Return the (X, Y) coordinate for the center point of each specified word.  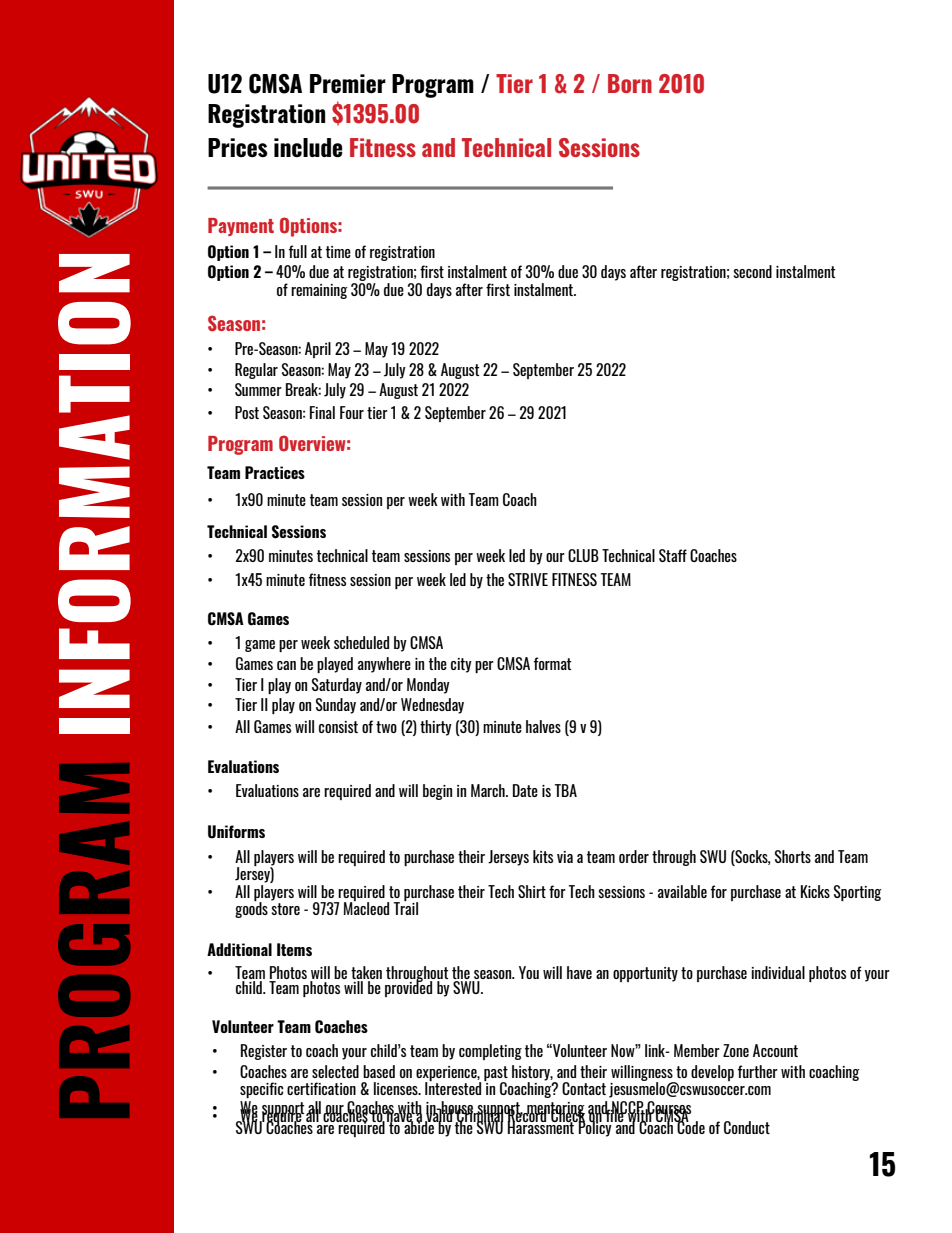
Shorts (793, 856)
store (285, 909)
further (758, 1071)
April (318, 350)
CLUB (583, 555)
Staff (673, 555)
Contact (584, 1088)
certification (321, 1088)
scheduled (361, 642)
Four (352, 412)
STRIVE (528, 579)
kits (543, 856)
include (308, 147)
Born (630, 83)
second (752, 271)
